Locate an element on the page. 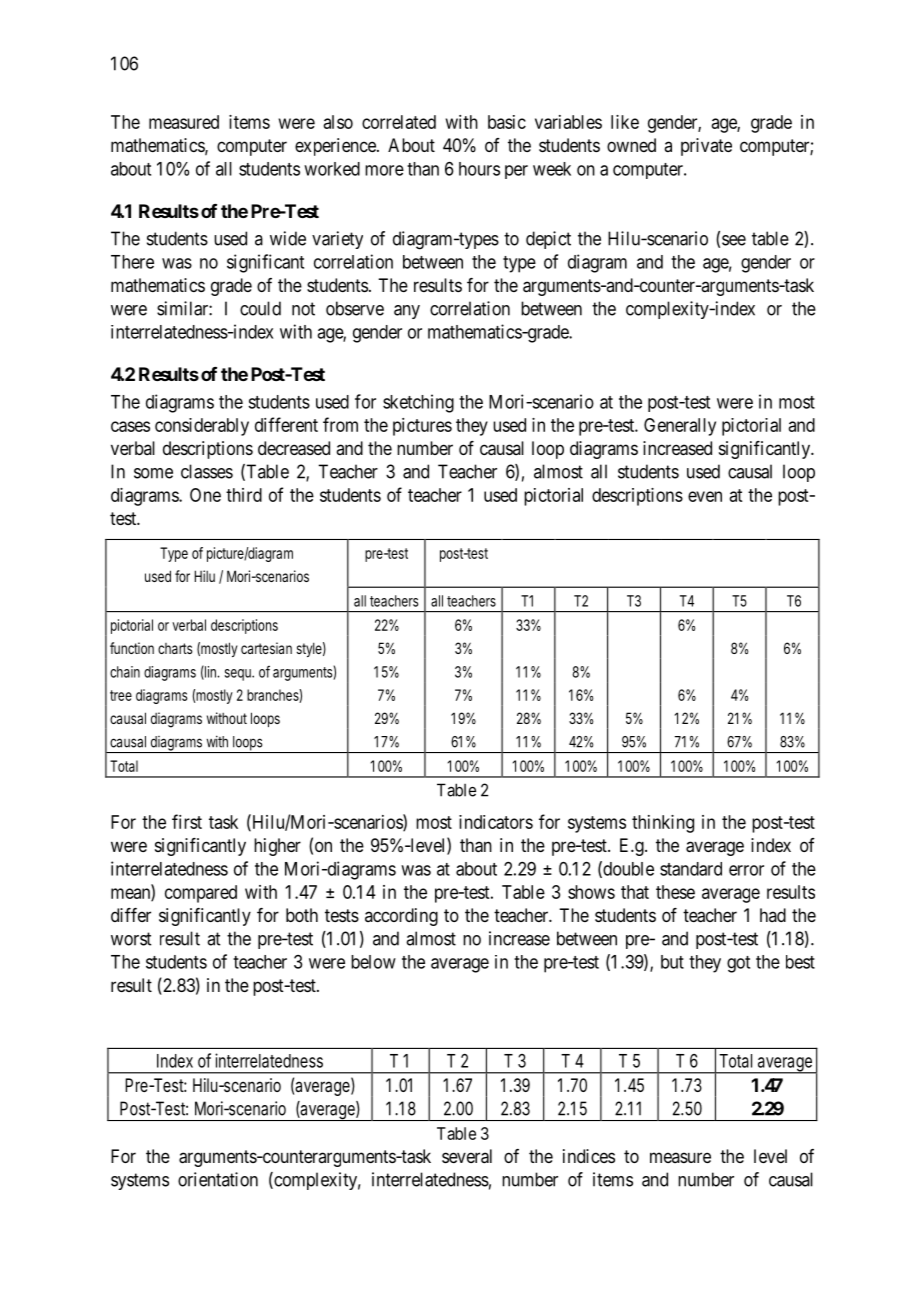 This document has height=1308, width=924. orientation is located at coordinates (218, 1179).
